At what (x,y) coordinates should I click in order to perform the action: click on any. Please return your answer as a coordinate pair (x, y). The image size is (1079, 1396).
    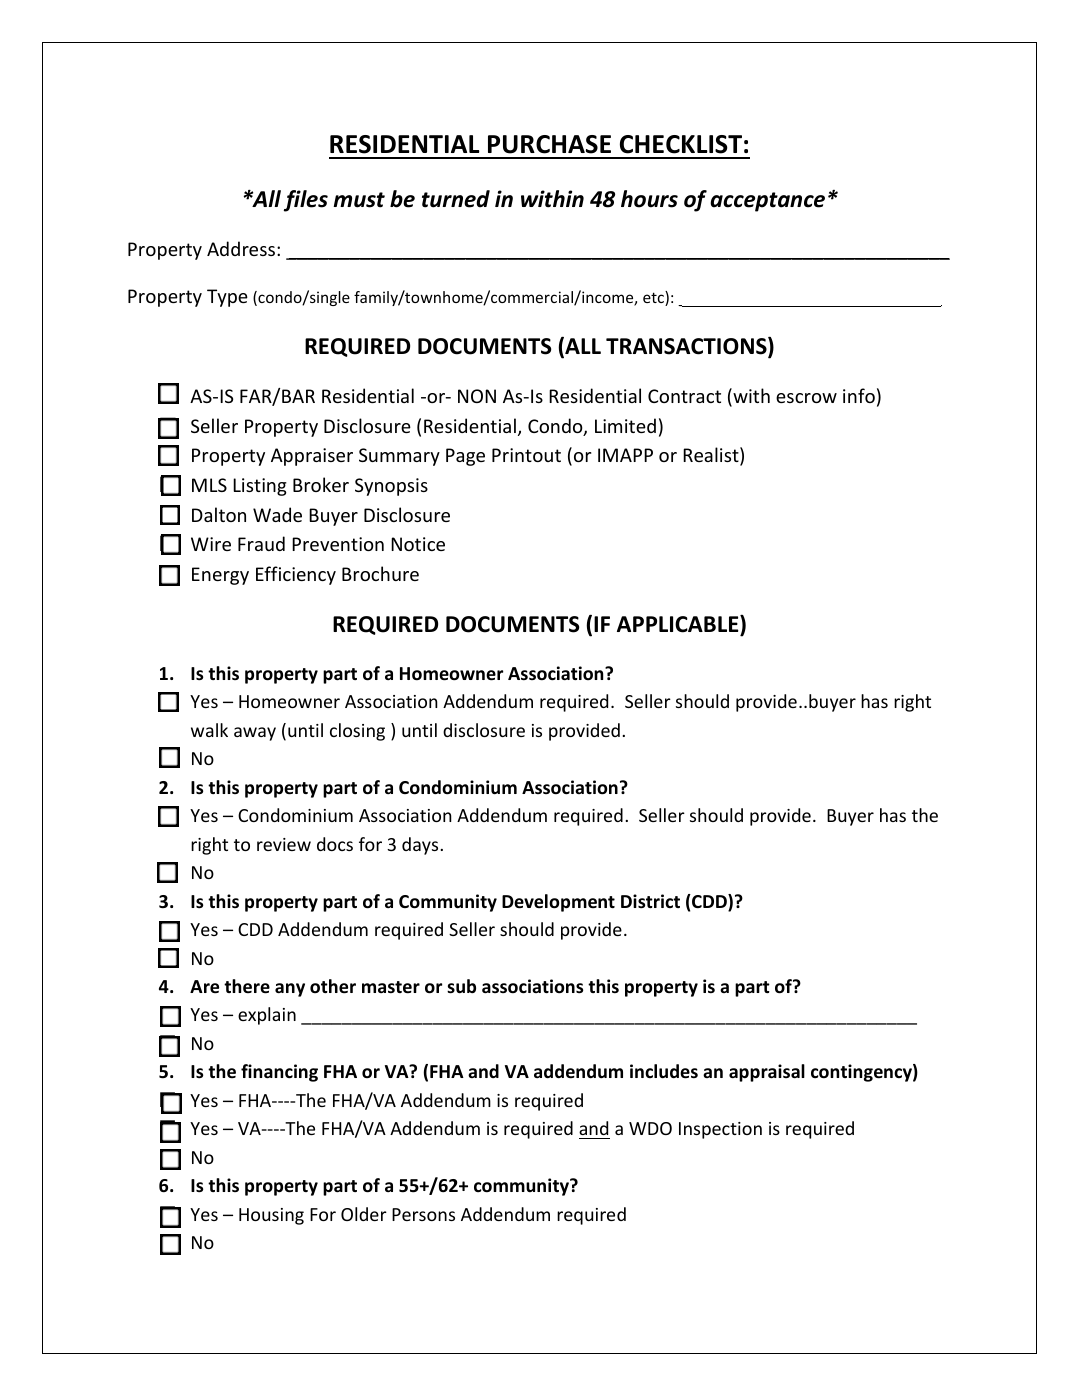
    Looking at the image, I should click on (290, 990).
